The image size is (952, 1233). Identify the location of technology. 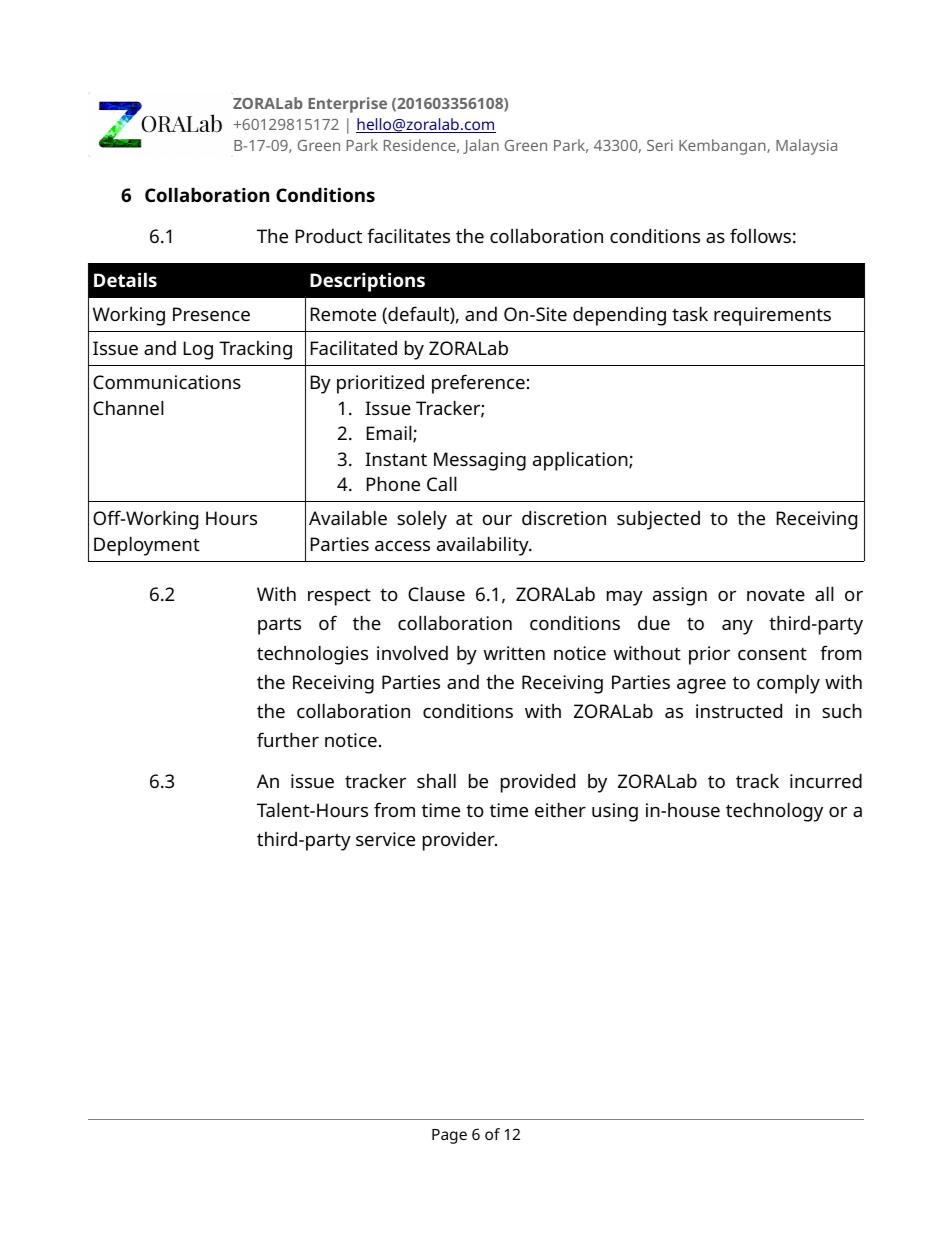
(774, 812).
